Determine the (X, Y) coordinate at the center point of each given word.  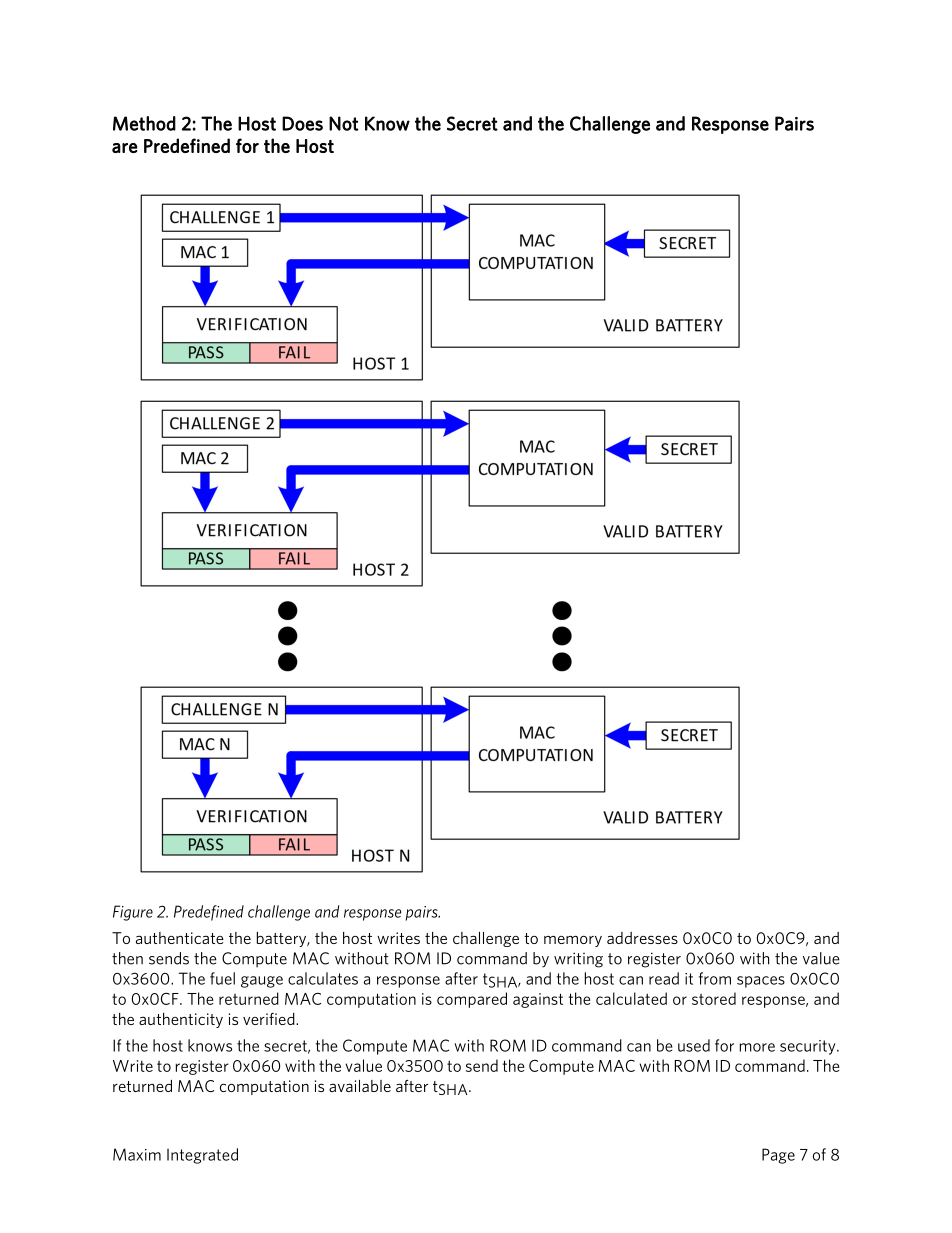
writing (578, 960)
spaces (761, 982)
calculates (323, 978)
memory (573, 941)
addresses (642, 938)
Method (144, 123)
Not (344, 123)
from (715, 978)
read (664, 978)
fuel (222, 978)
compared (472, 1000)
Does (302, 123)
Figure (133, 913)
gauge (262, 982)
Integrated (202, 1156)
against (538, 1000)
